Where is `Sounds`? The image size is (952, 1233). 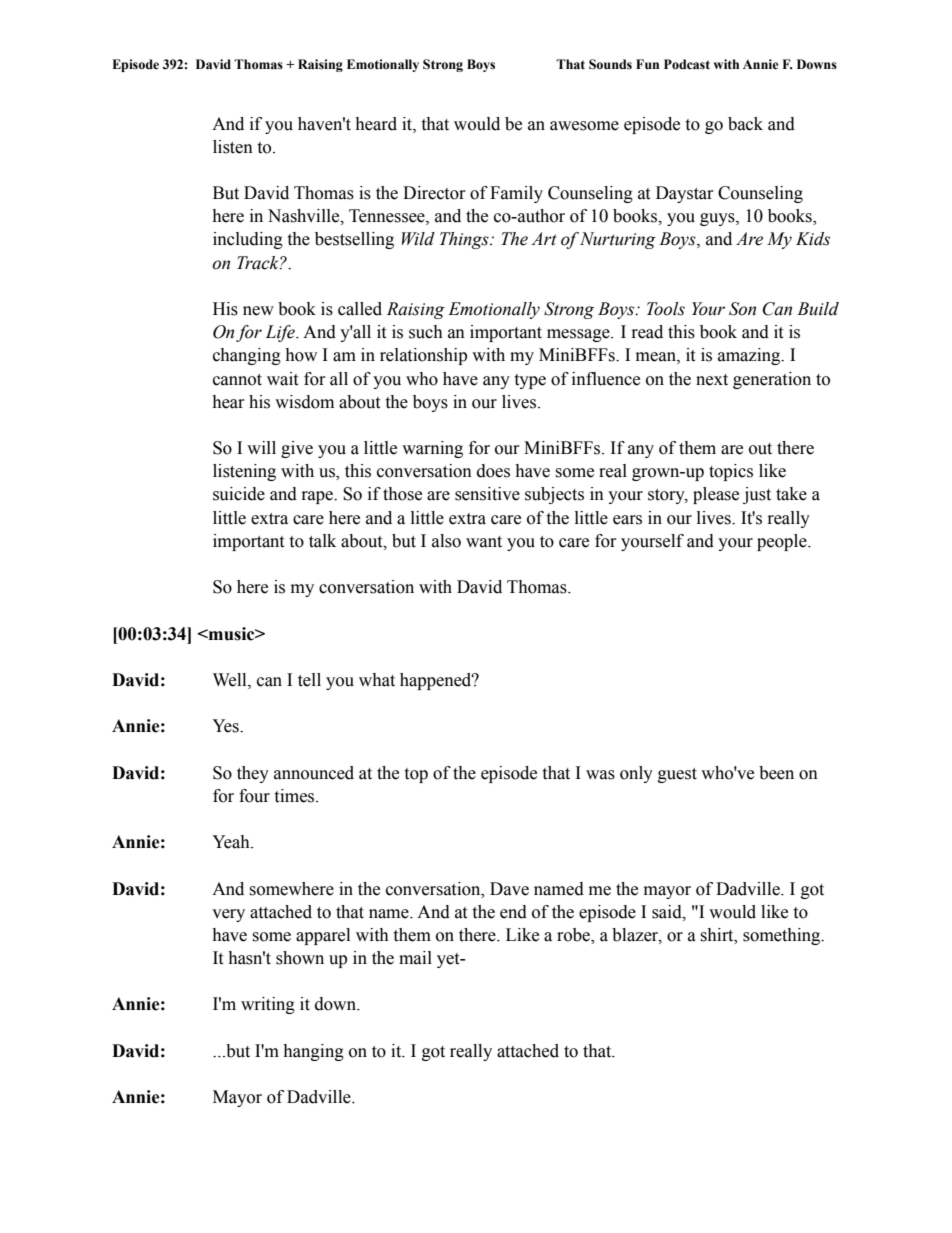
Sounds is located at coordinates (610, 64).
